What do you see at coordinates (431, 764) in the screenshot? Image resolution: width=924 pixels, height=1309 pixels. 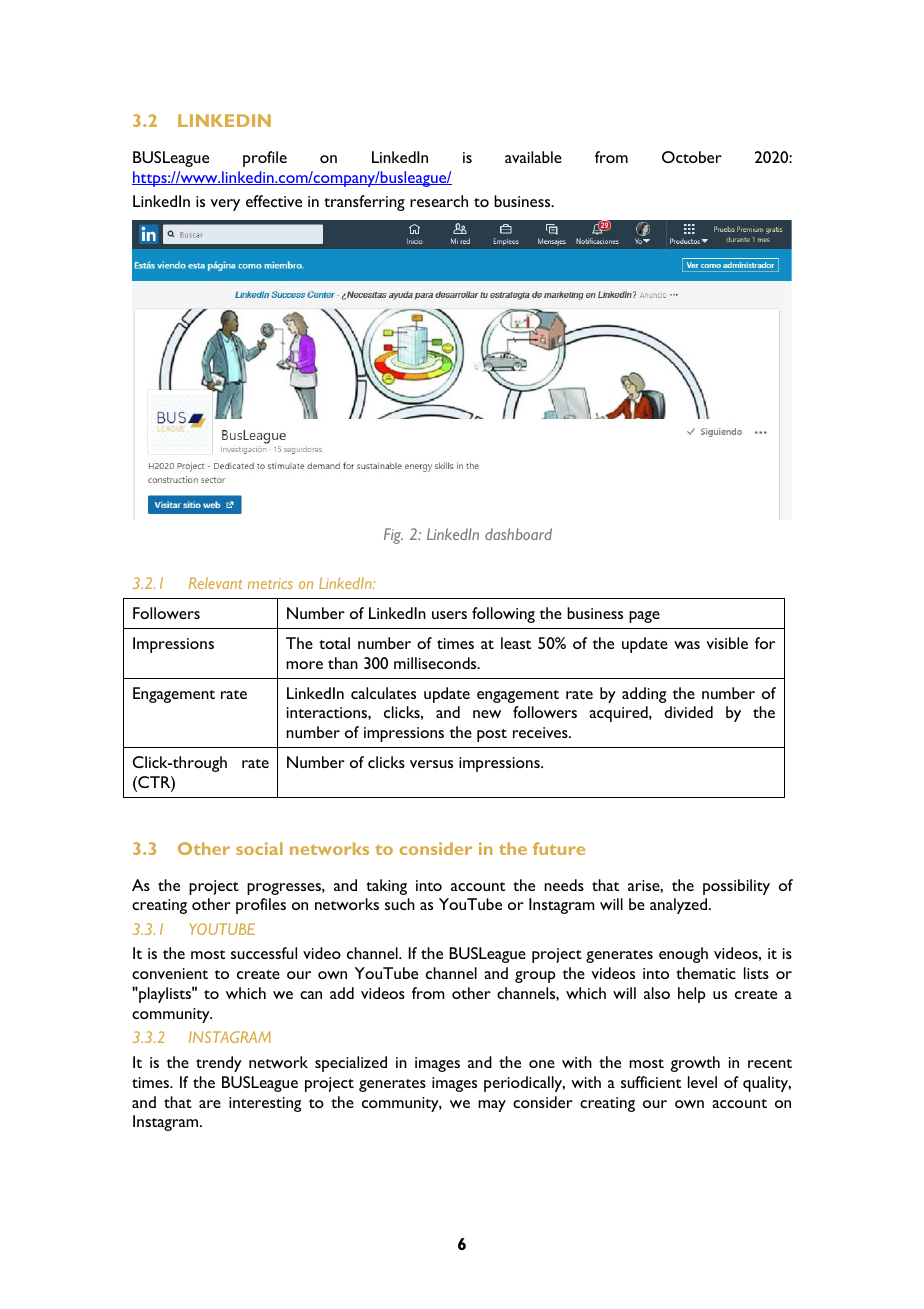 I see `versus` at bounding box center [431, 764].
